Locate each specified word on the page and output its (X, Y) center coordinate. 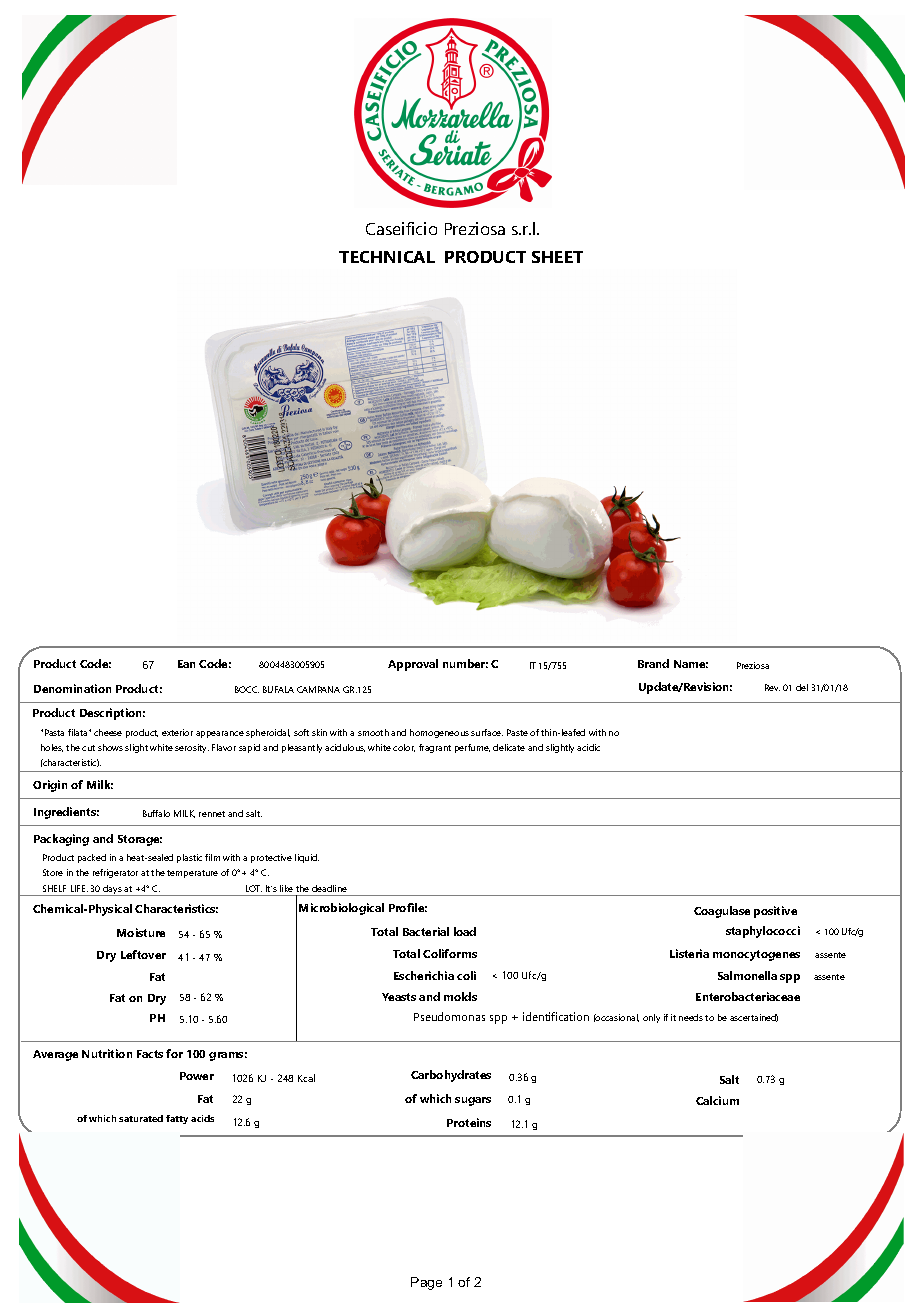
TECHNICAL (387, 257)
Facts (150, 1054)
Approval (413, 665)
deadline (329, 888)
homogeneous (439, 733)
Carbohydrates (451, 1076)
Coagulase (722, 912)
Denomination (72, 688)
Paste (517, 732)
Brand (653, 663)
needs (691, 1017)
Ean (186, 664)
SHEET (557, 257)
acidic (588, 747)
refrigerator (115, 873)
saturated (141, 1118)
